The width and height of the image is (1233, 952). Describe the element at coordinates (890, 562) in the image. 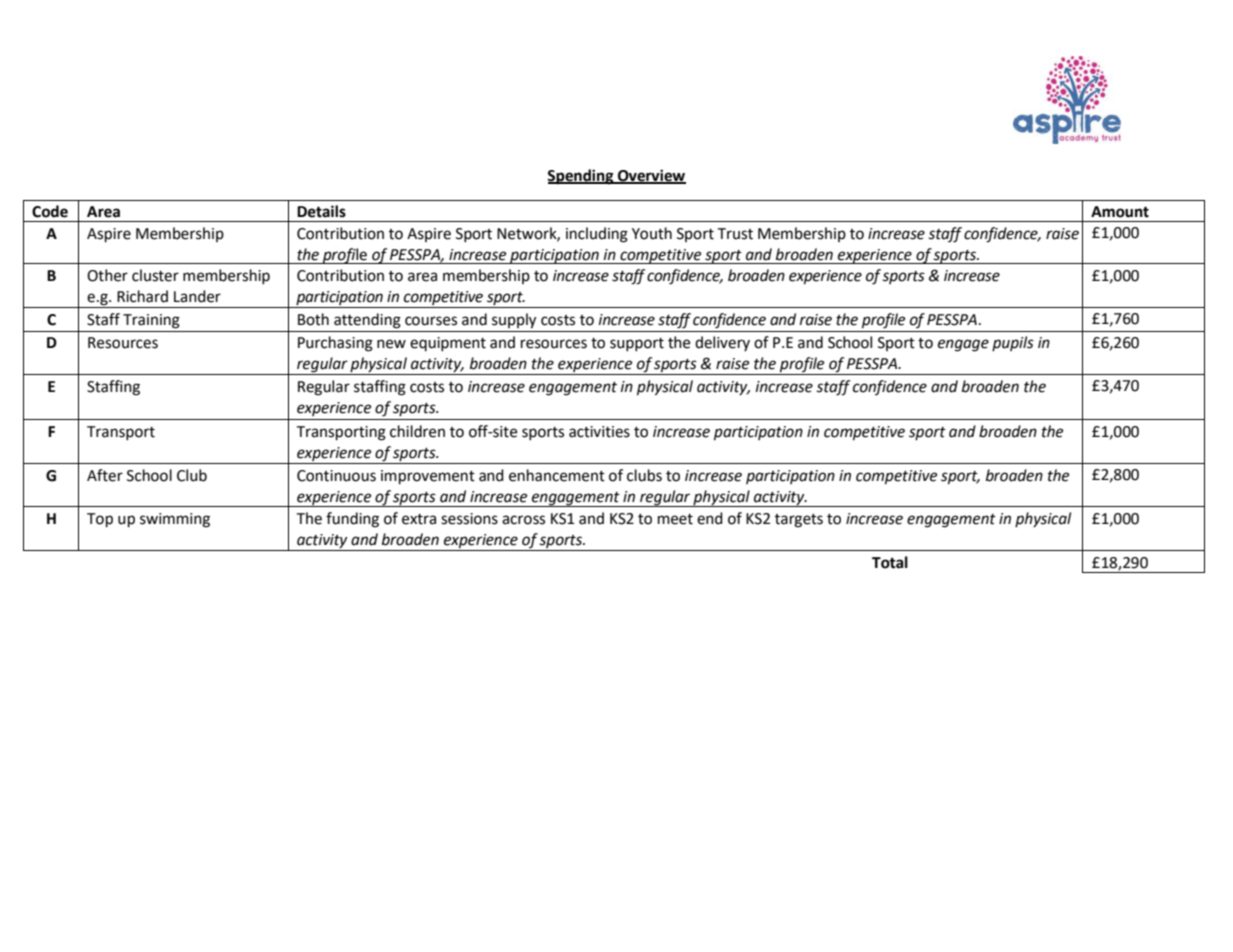

I see `Total` at that location.
